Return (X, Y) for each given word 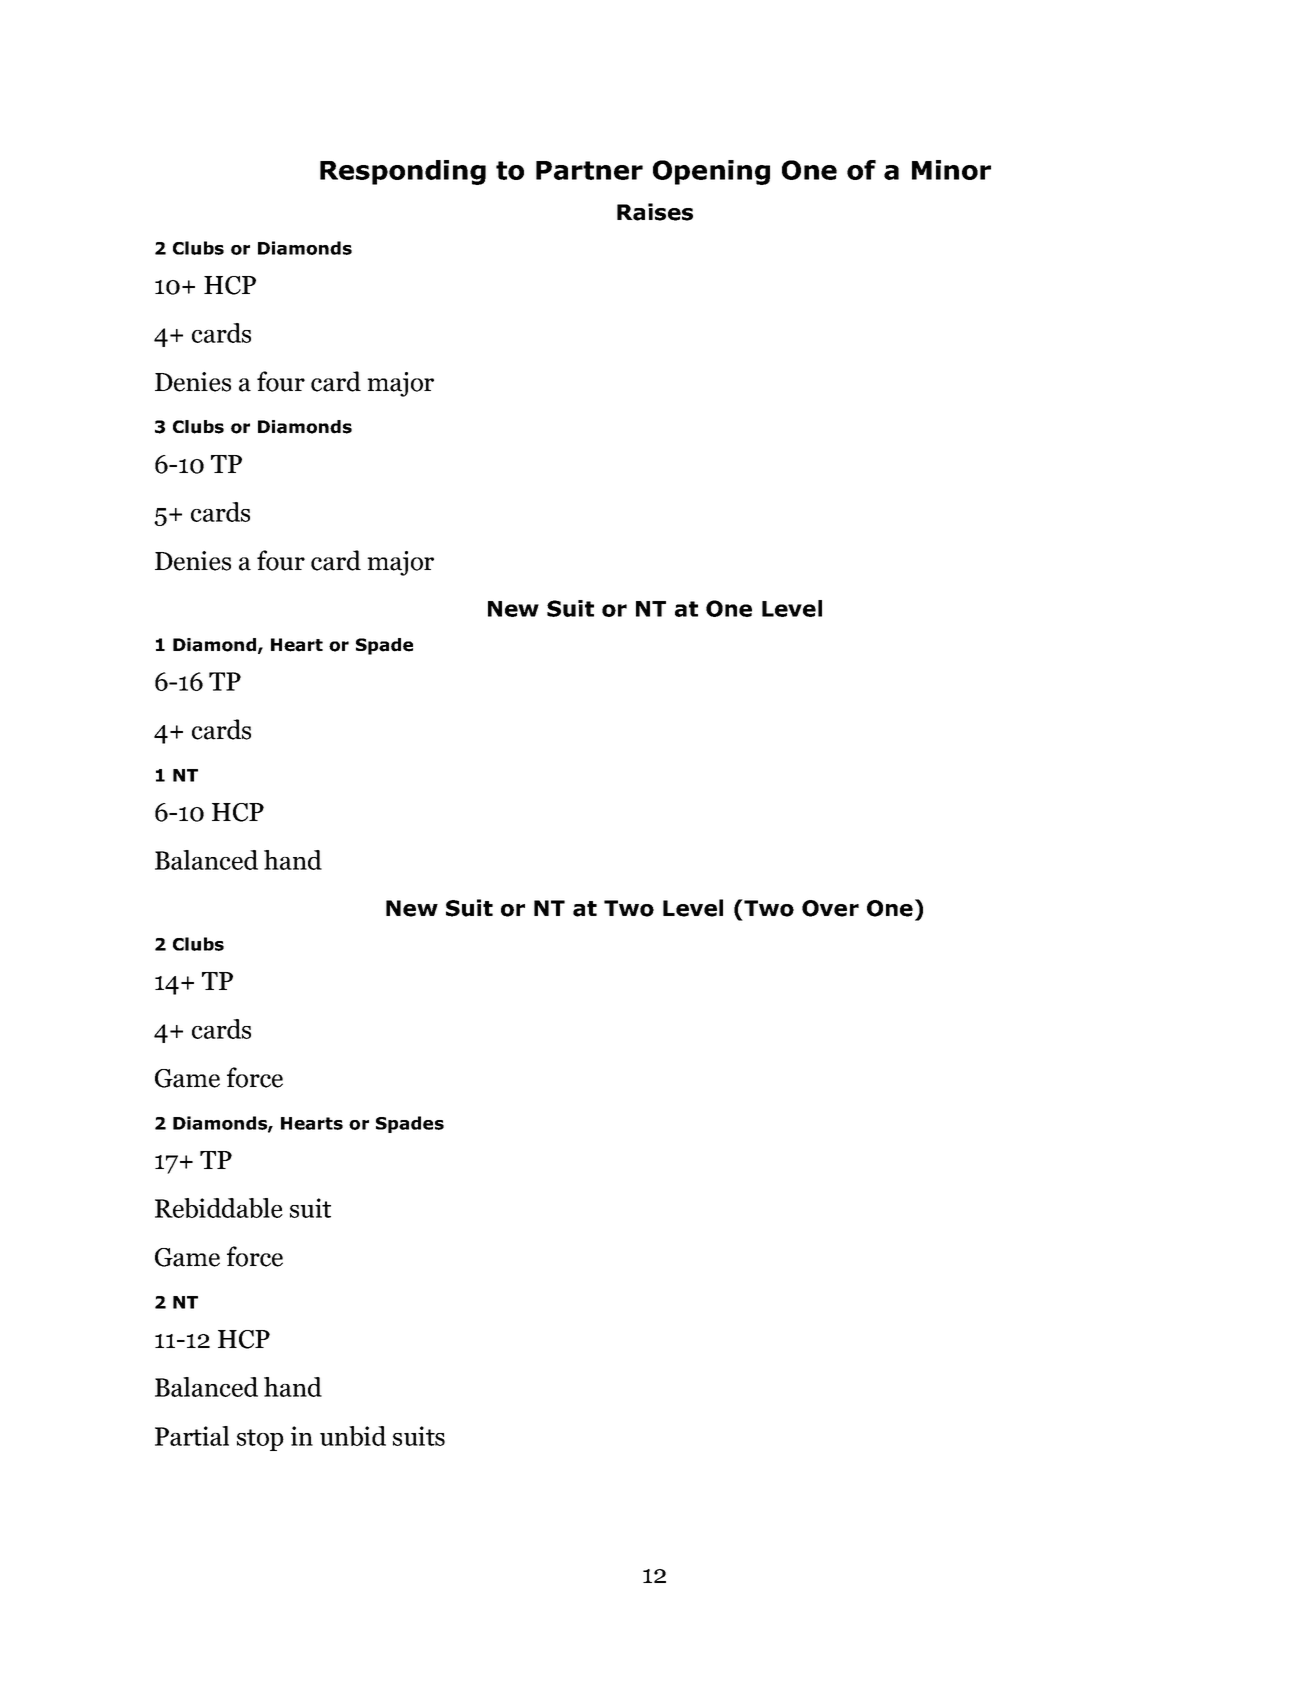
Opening (711, 172)
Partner (589, 170)
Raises (655, 212)
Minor (951, 170)
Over (830, 908)
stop (260, 1440)
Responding (403, 172)
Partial (192, 1436)
